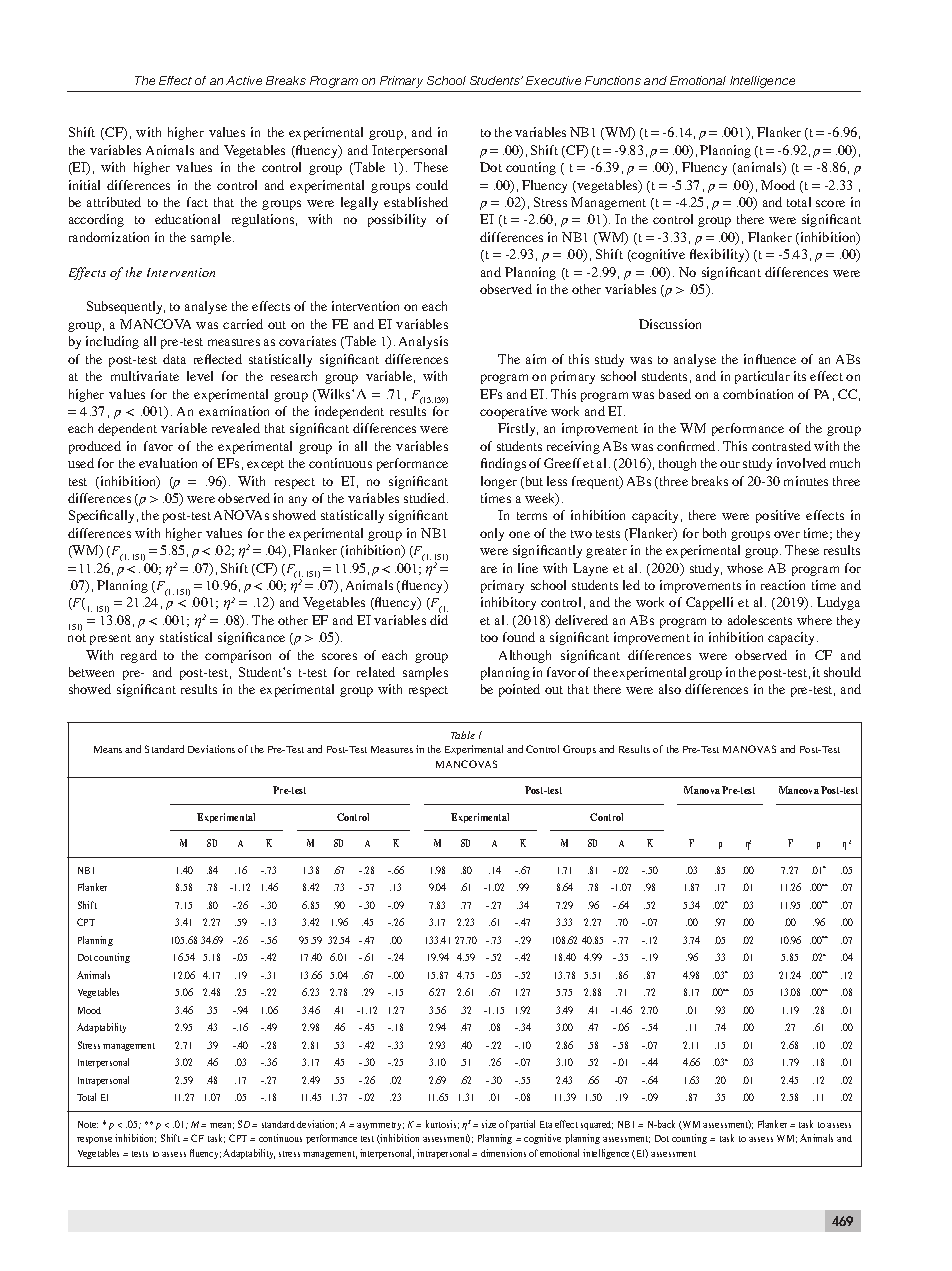 This screenshot has width=952, height=1271. What do you see at coordinates (760, 620) in the screenshot?
I see `adolescents` at bounding box center [760, 620].
